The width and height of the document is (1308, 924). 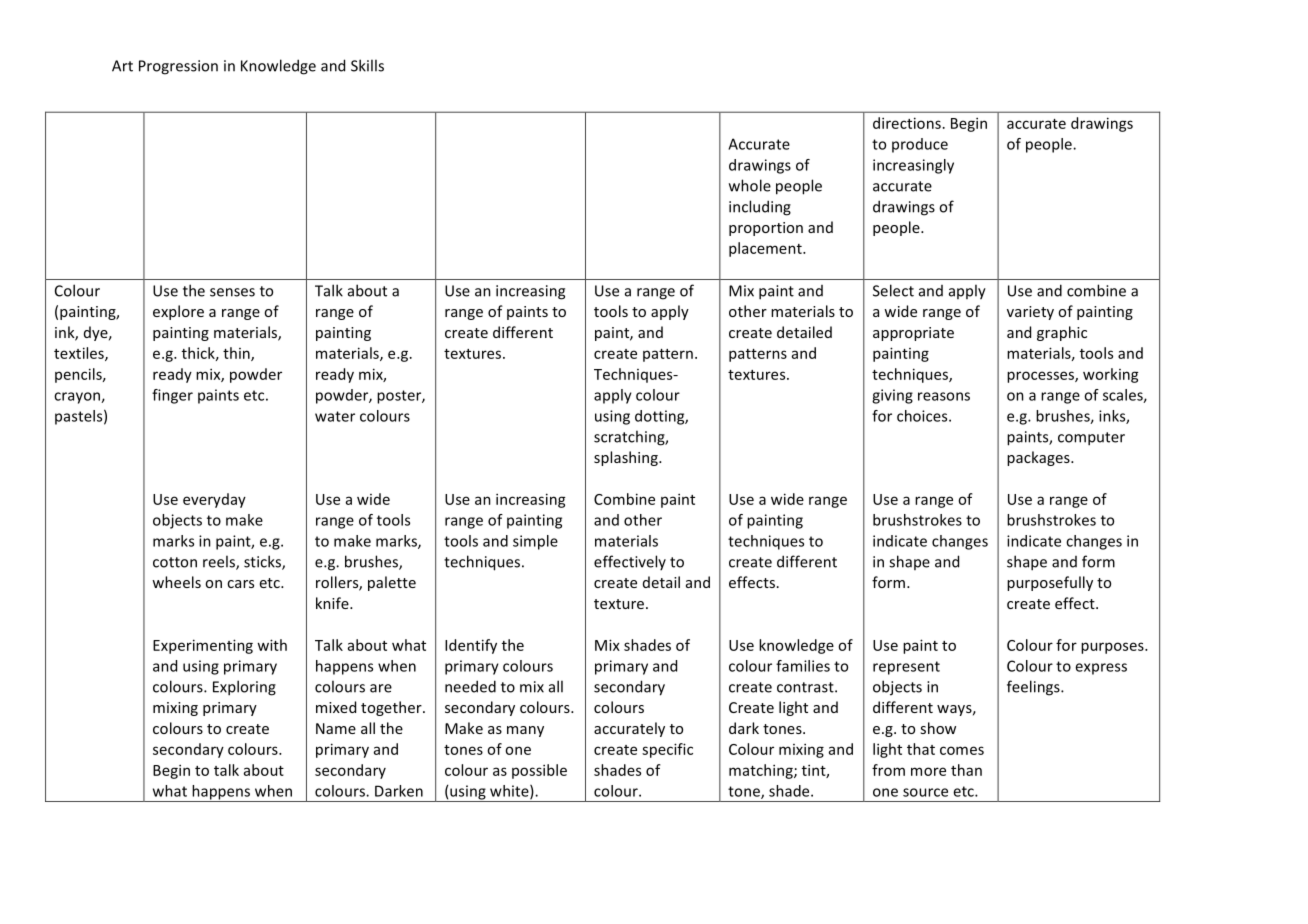 I want to click on Skills, so click(x=367, y=65).
